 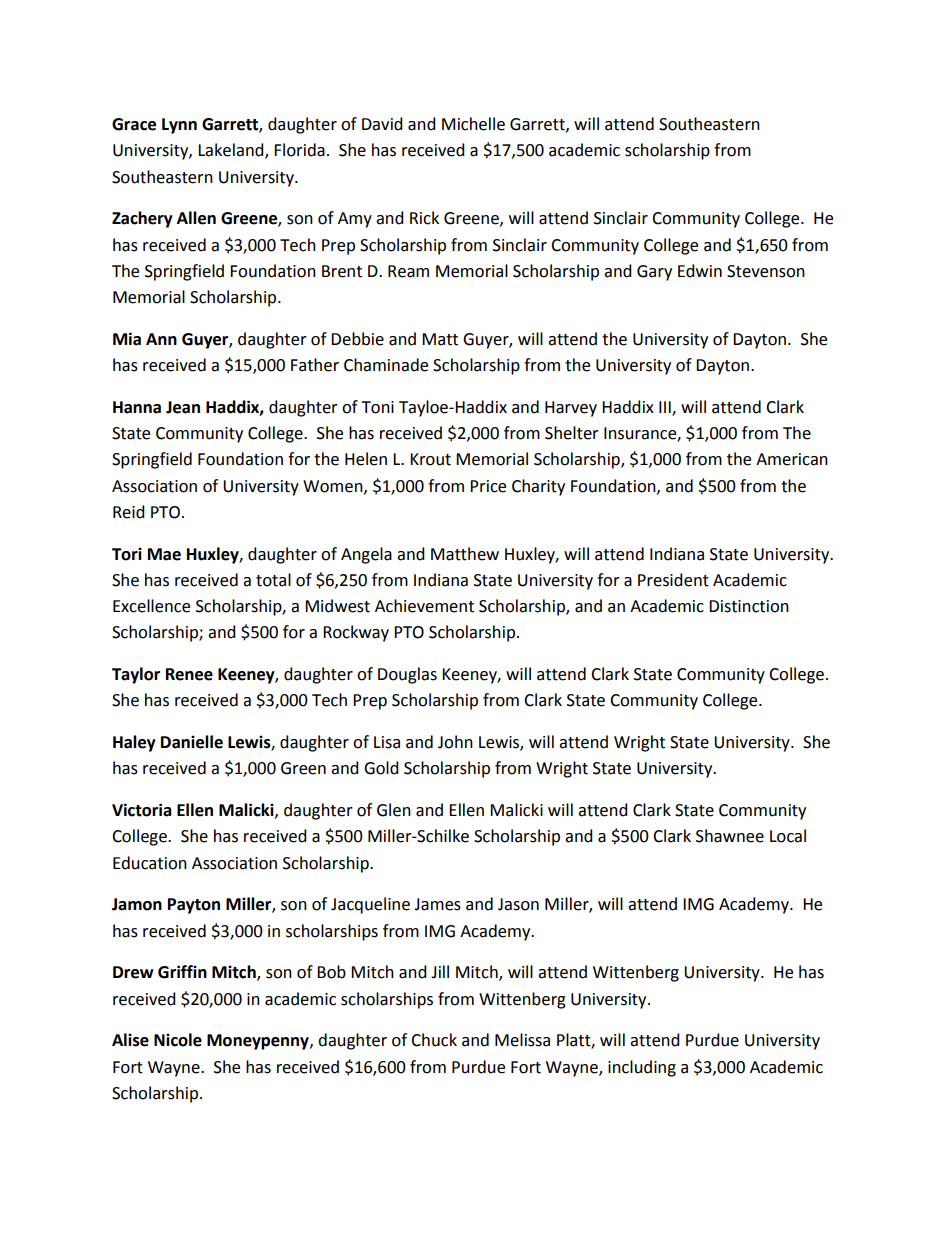 What do you see at coordinates (192, 742) in the document?
I see `Danielle` at bounding box center [192, 742].
